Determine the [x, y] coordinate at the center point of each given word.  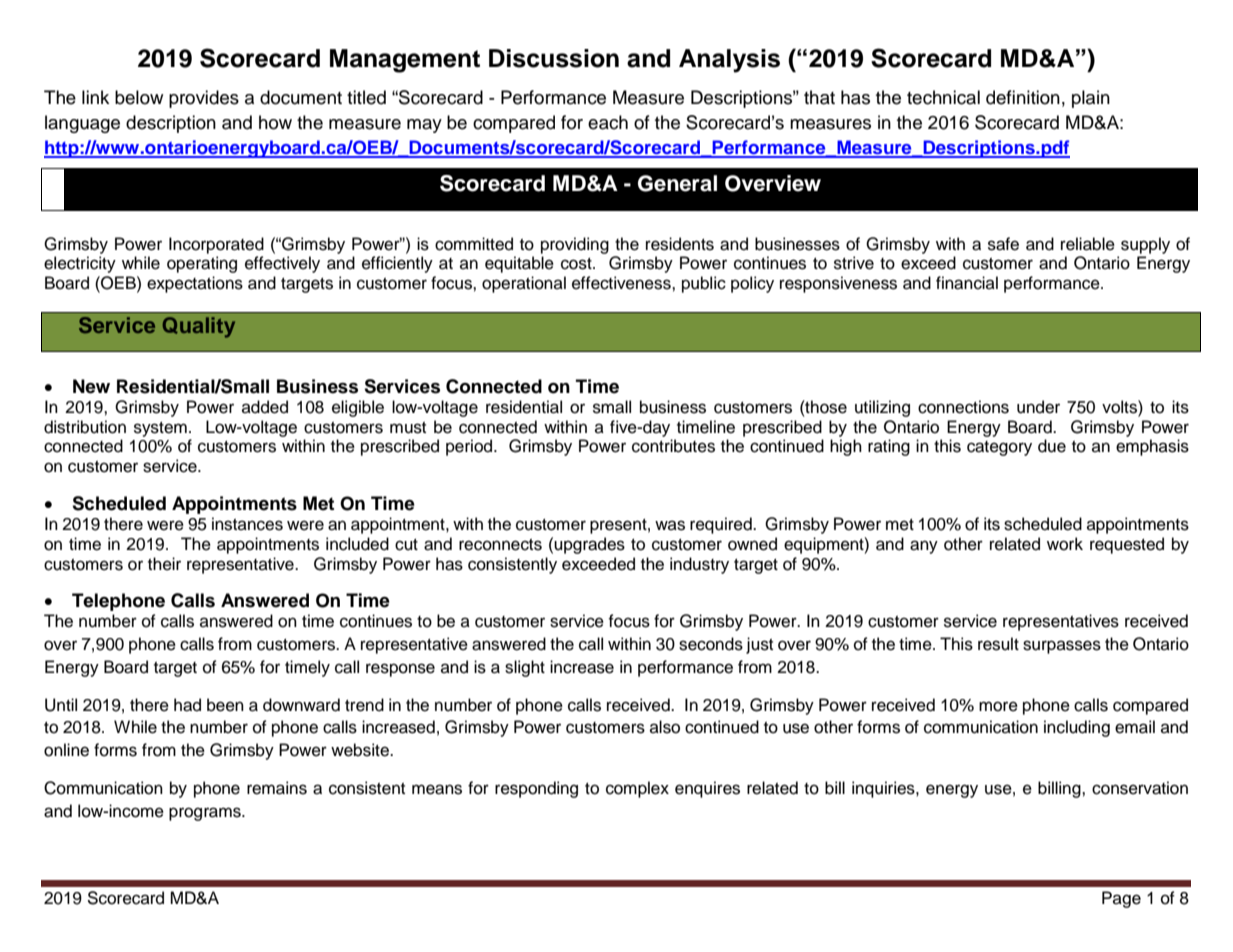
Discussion [554, 58]
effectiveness [622, 283]
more [998, 706]
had [187, 705]
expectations [195, 284]
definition [1023, 97]
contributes [673, 446]
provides [204, 99]
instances [247, 524]
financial [967, 283]
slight [525, 668]
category [999, 448]
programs [206, 814]
